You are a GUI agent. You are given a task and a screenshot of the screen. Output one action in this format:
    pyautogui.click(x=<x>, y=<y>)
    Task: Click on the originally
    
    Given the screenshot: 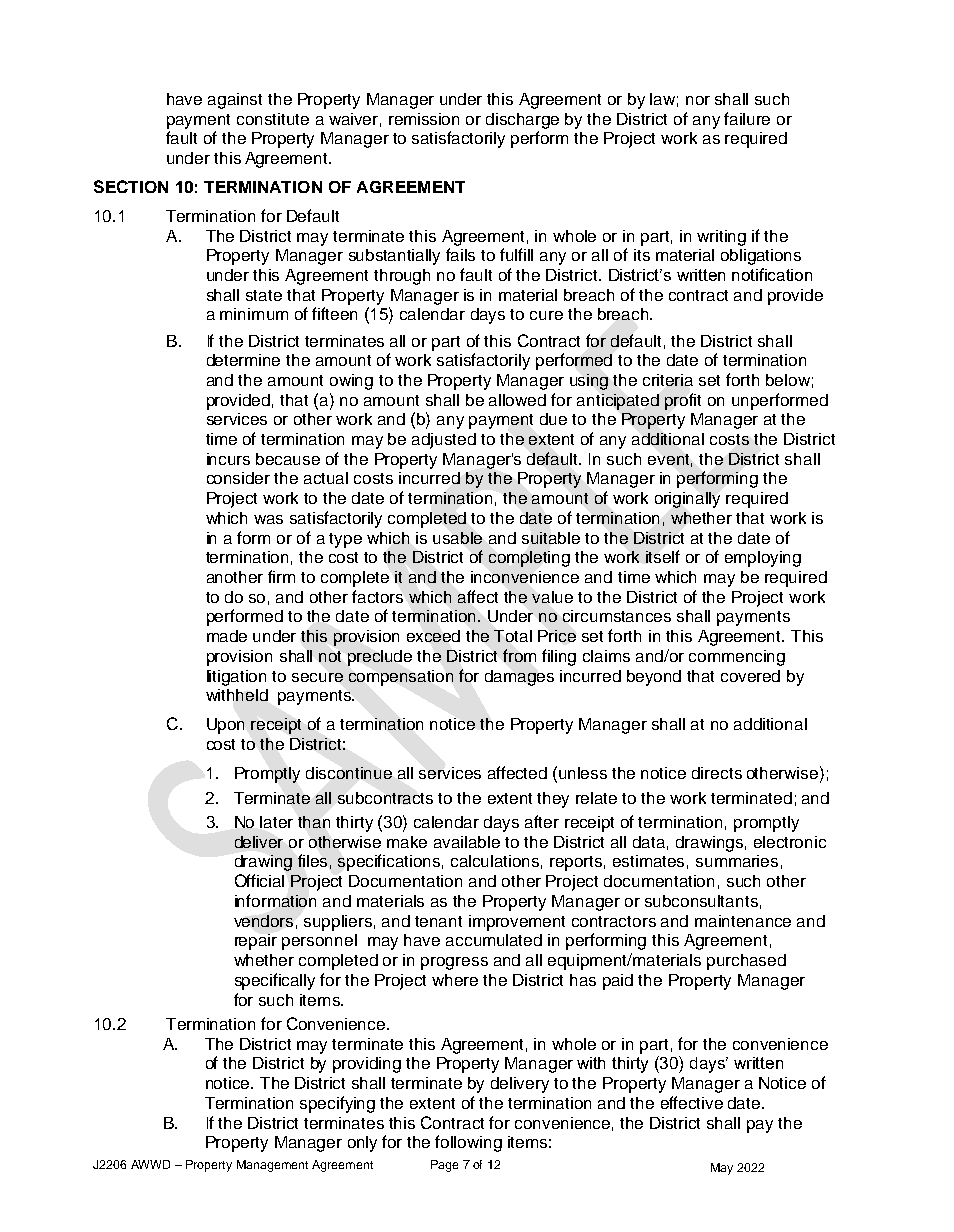 What is the action you would take?
    pyautogui.click(x=687, y=500)
